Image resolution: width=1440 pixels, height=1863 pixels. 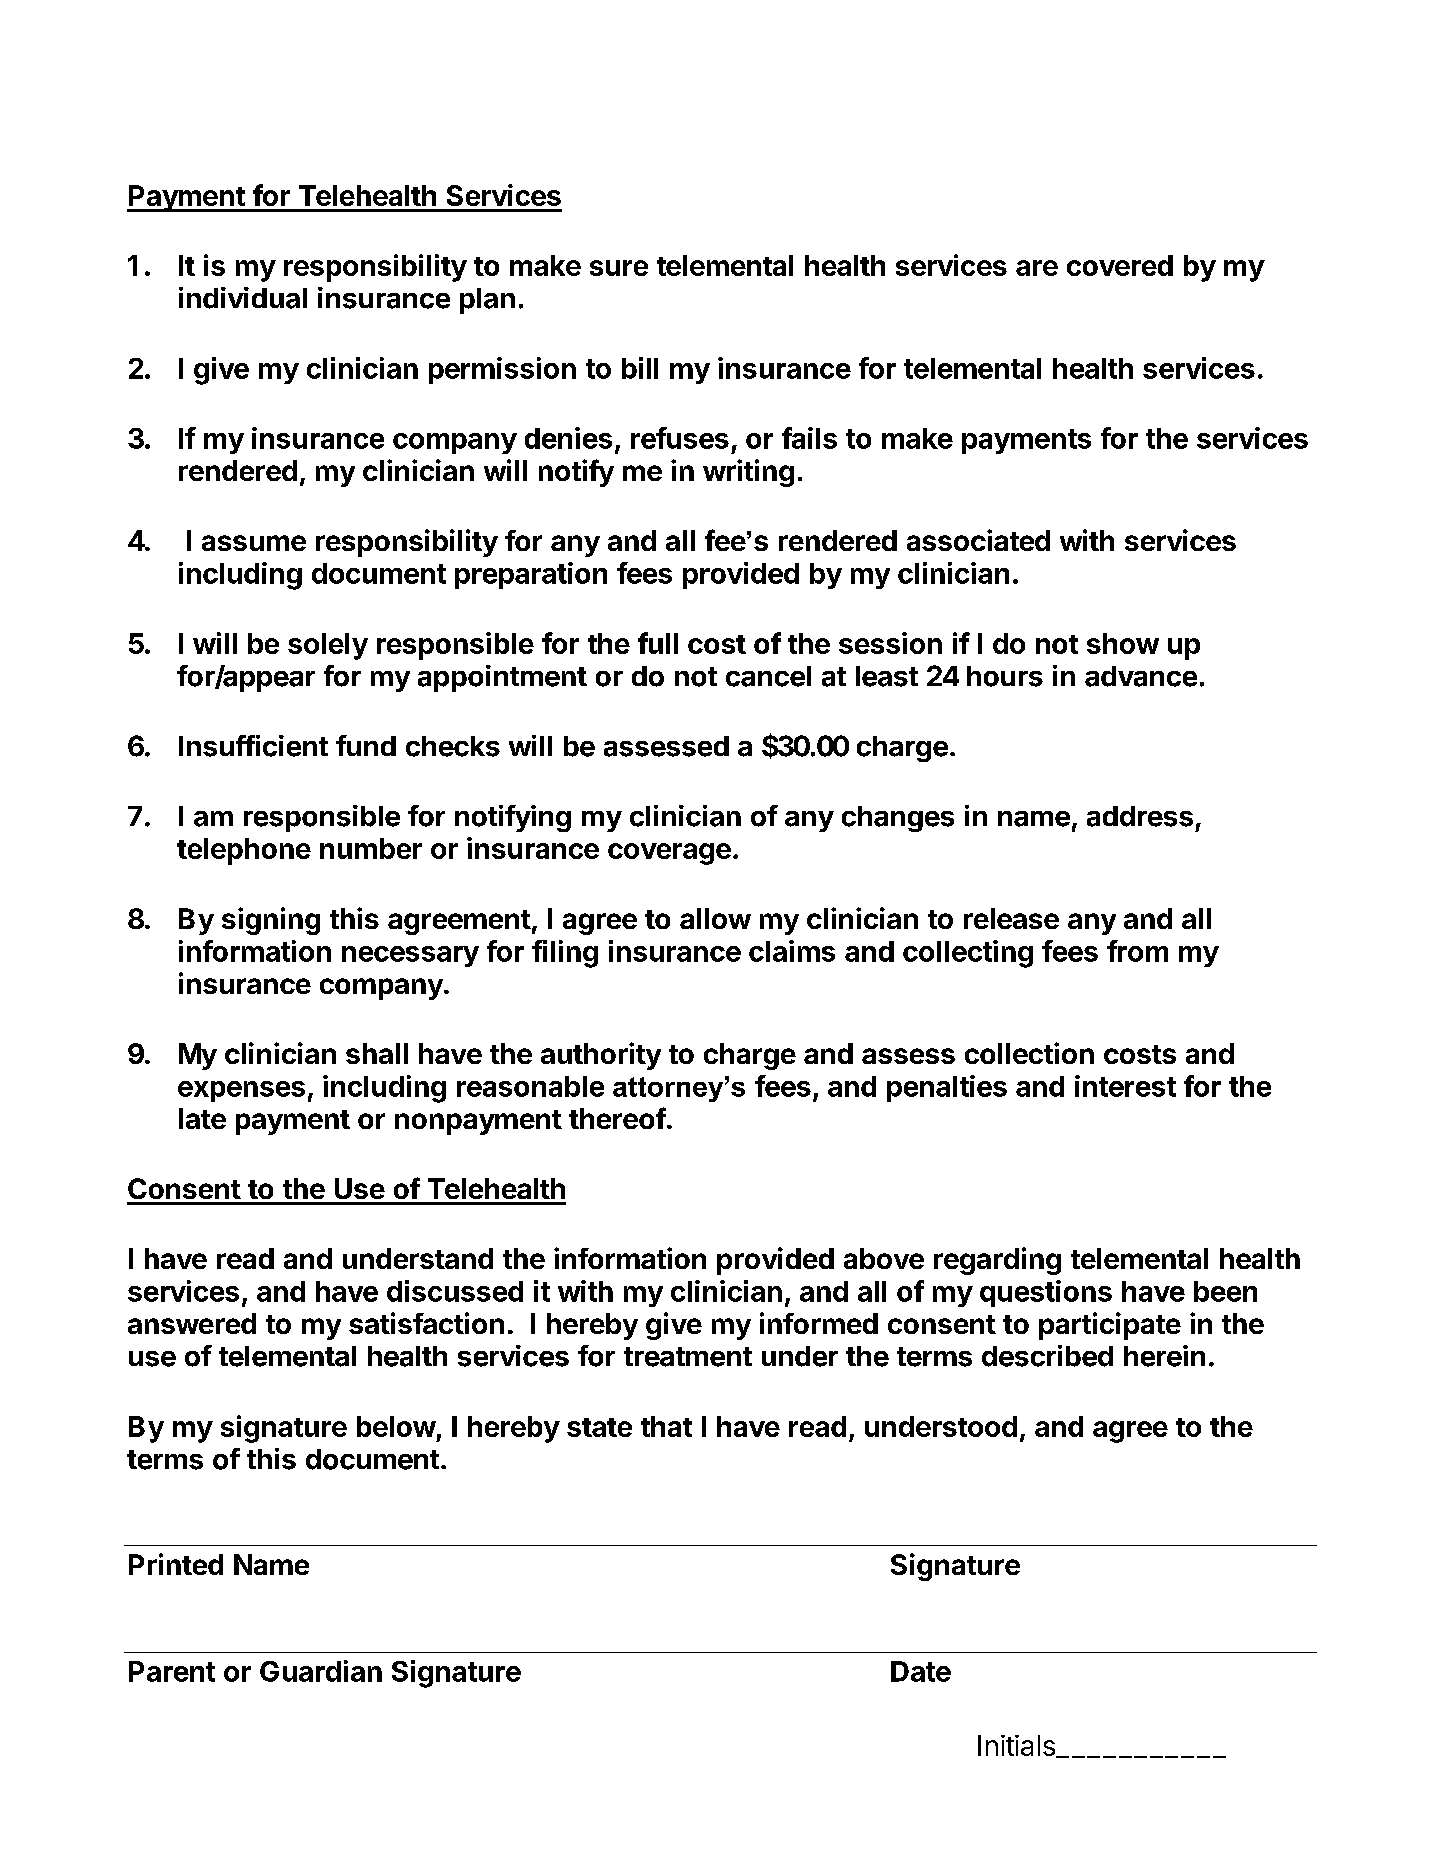 I want to click on full, so click(x=658, y=643).
